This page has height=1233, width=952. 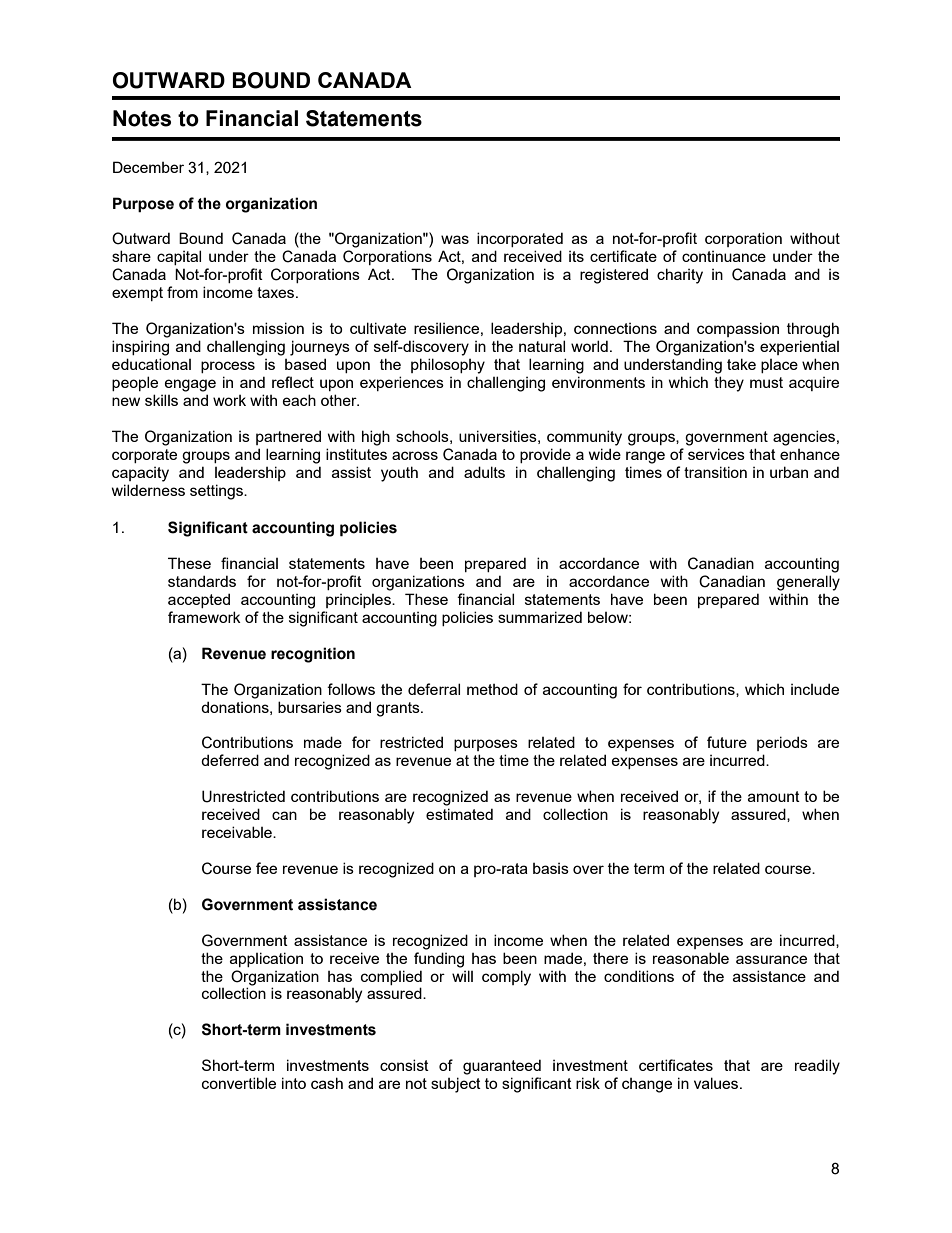 What do you see at coordinates (551, 868) in the page?
I see `basis` at bounding box center [551, 868].
